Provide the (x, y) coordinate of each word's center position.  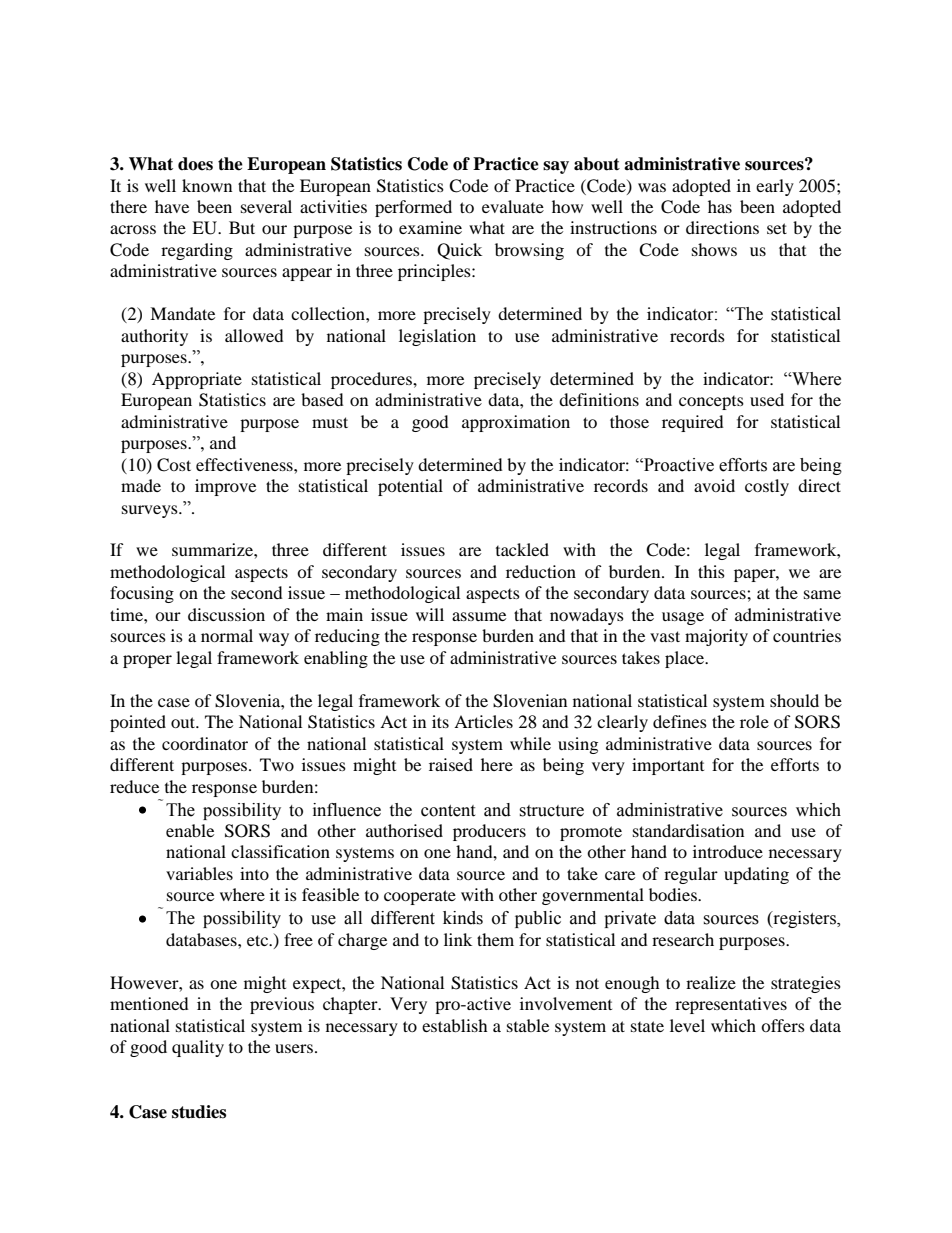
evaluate (513, 206)
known (207, 185)
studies (199, 1112)
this (711, 571)
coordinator (205, 743)
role (754, 721)
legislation (437, 337)
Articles (483, 721)
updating (756, 875)
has (720, 206)
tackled (522, 549)
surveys (151, 511)
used (767, 399)
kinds (463, 918)
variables (199, 873)
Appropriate (197, 380)
